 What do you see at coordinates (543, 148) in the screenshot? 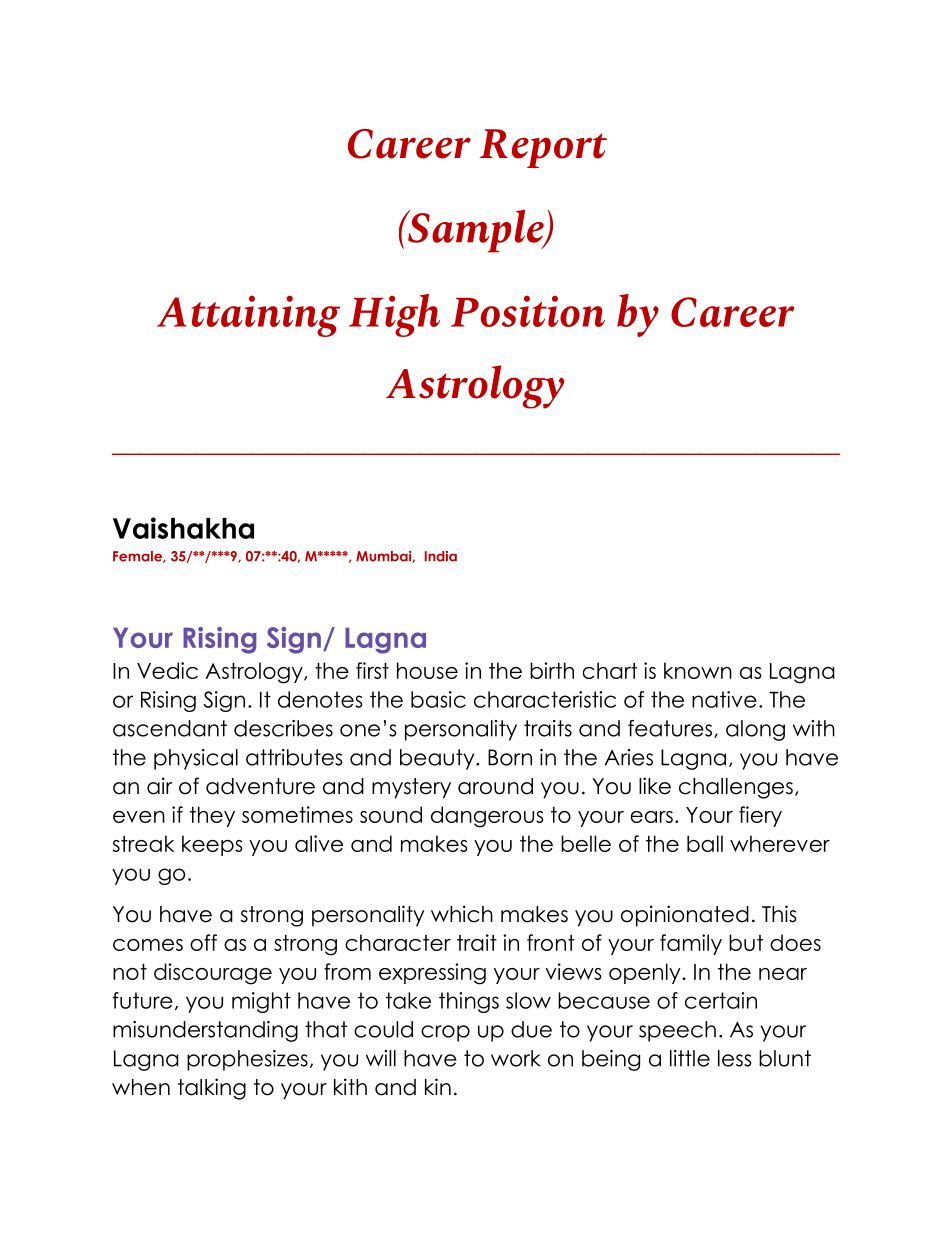
I see `Report` at bounding box center [543, 148].
